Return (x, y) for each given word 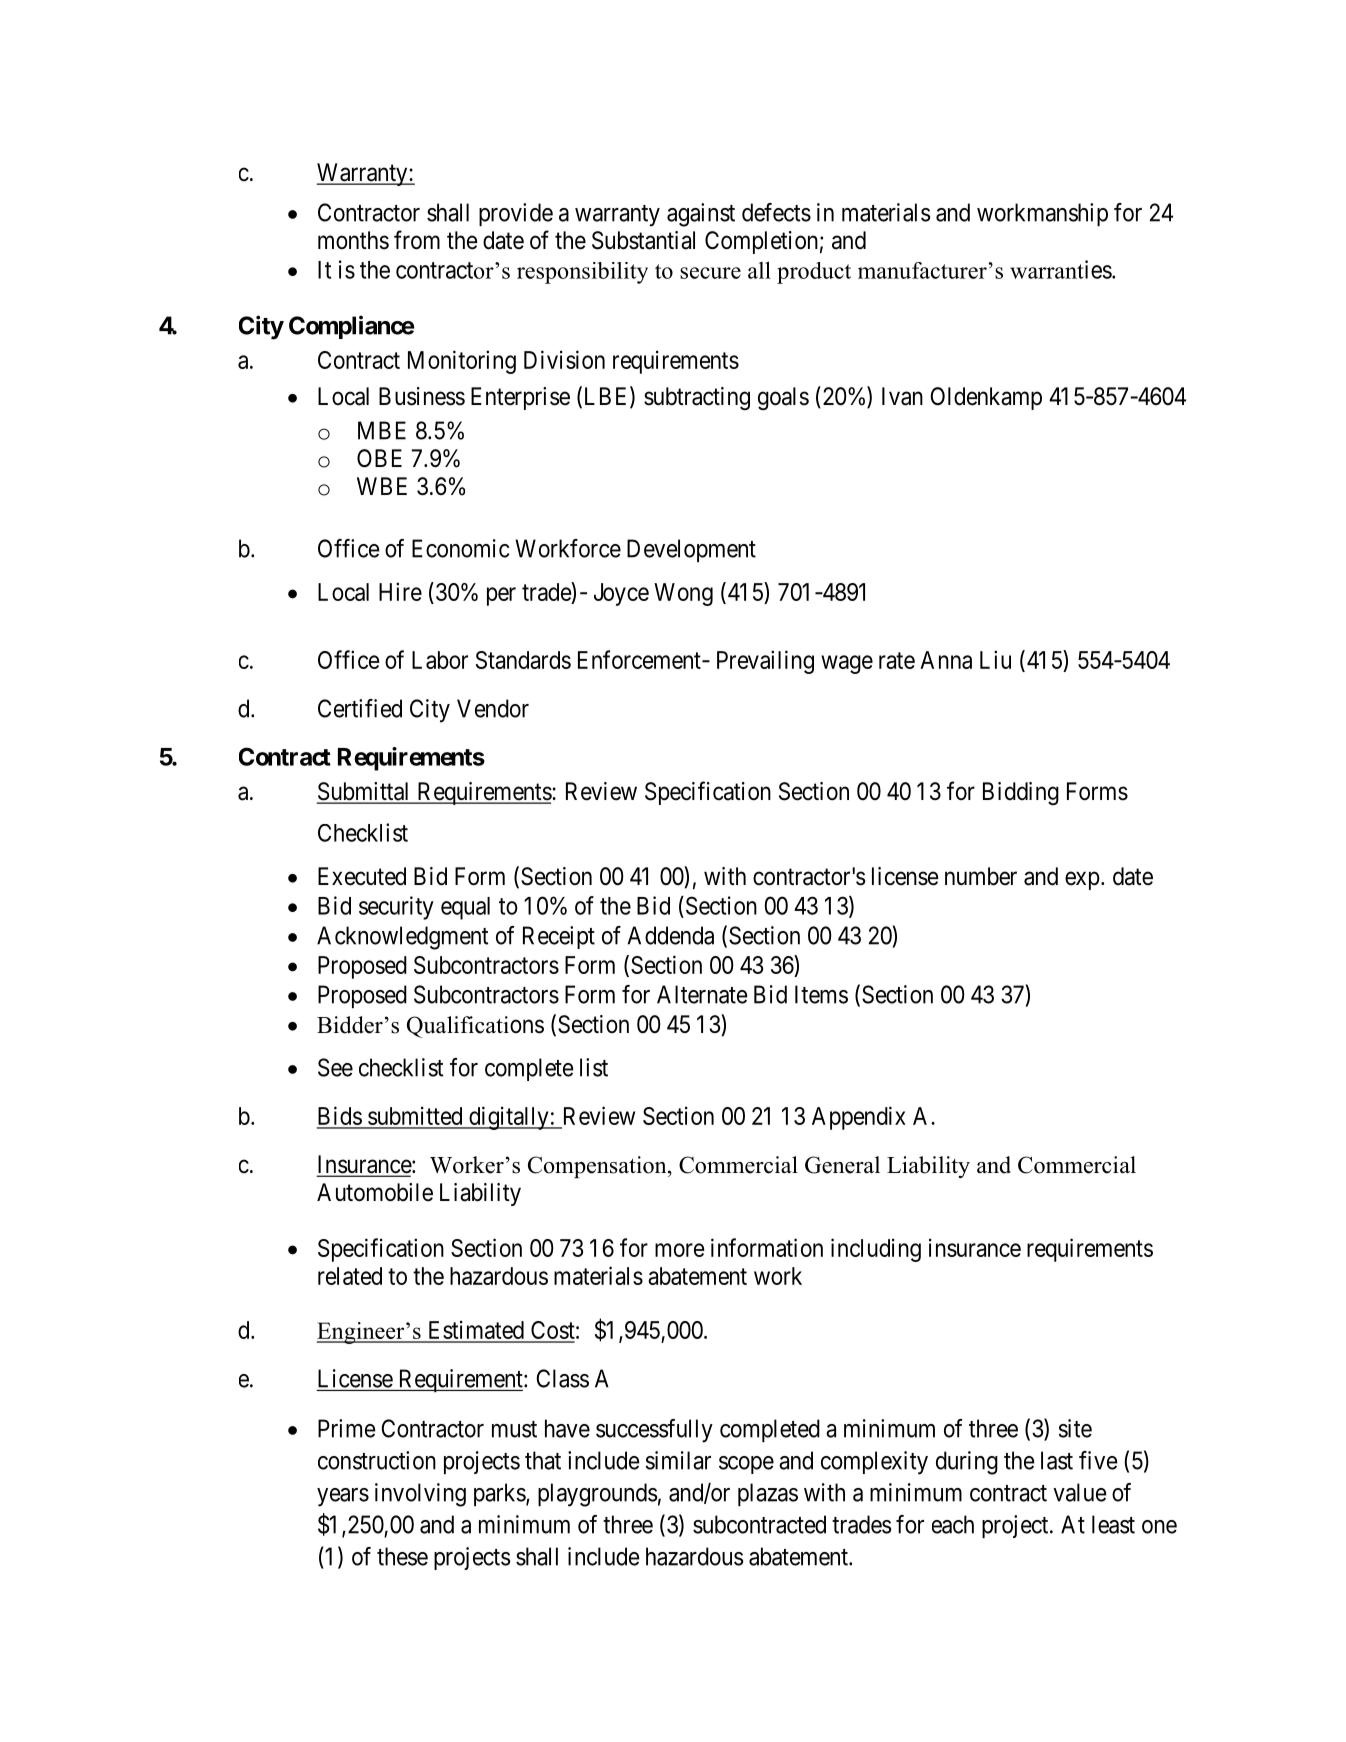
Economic (460, 548)
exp (1082, 880)
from (417, 240)
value (1080, 1492)
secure (710, 273)
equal (465, 908)
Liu (995, 659)
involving (420, 1495)
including (876, 1250)
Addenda (670, 935)
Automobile (375, 1192)
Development (691, 550)
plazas (768, 1494)
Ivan (902, 396)
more (679, 1250)
